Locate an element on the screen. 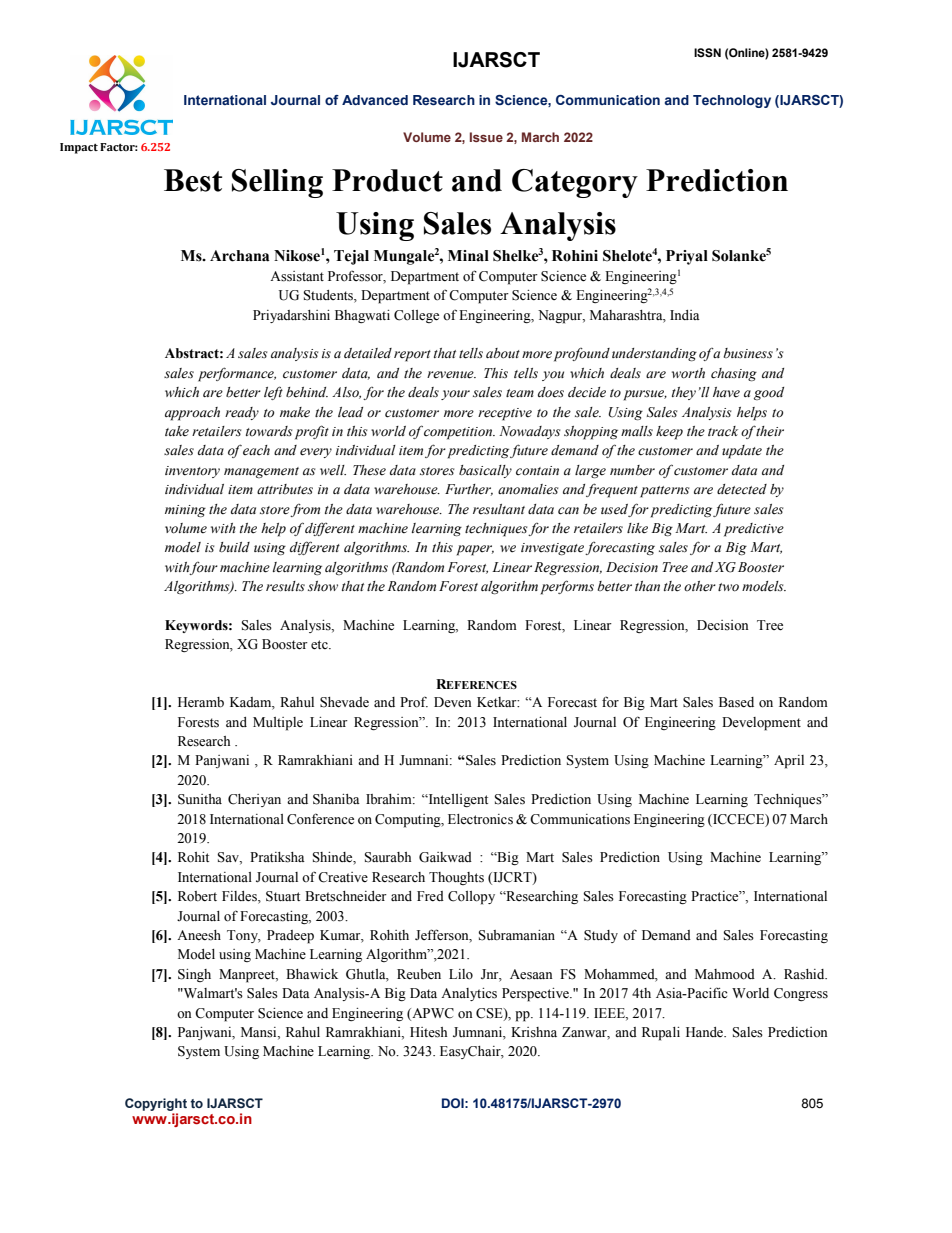 The width and height of the screenshot is (952, 1233). India is located at coordinates (685, 315).
